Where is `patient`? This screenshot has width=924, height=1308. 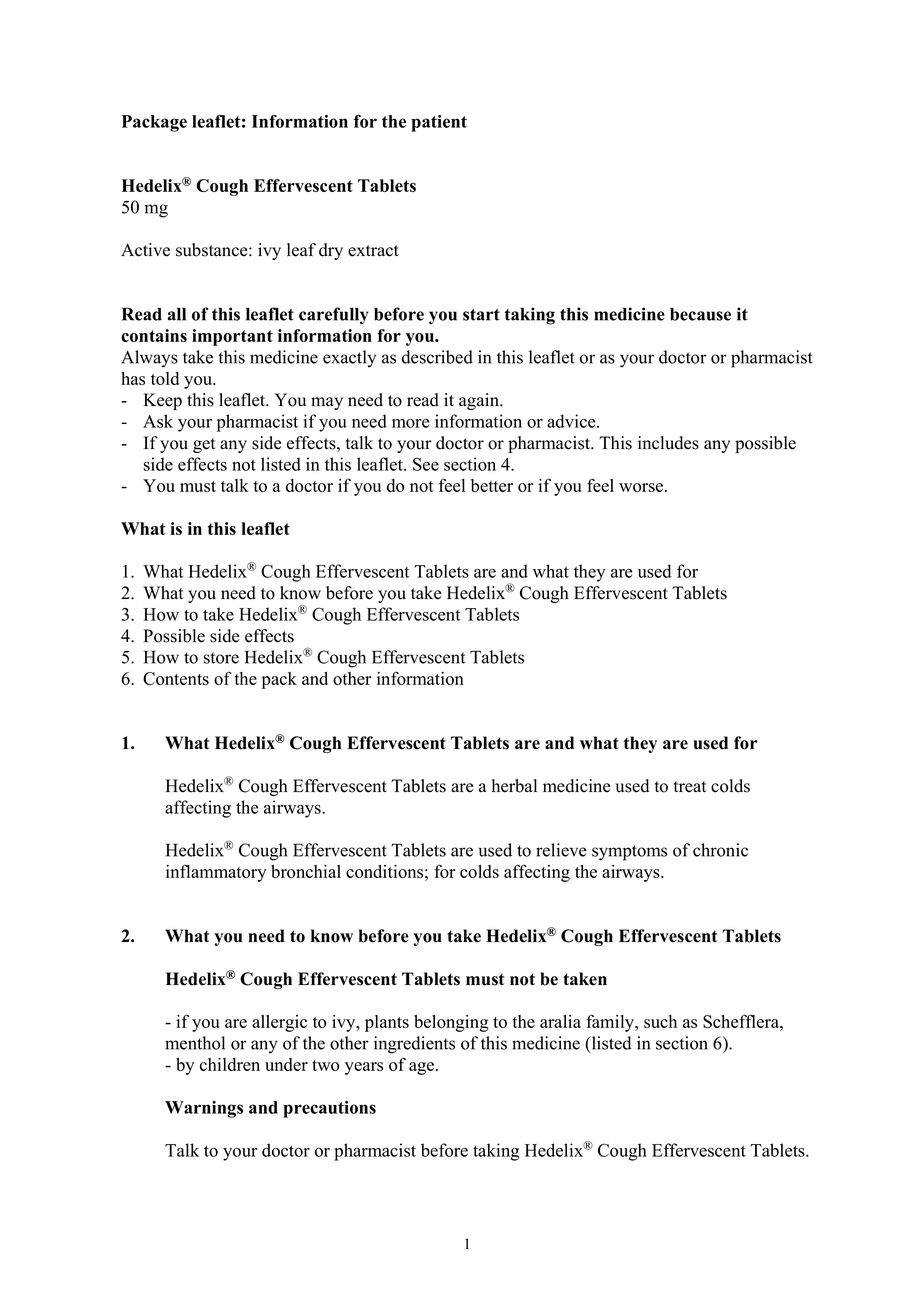
patient is located at coordinates (439, 123).
